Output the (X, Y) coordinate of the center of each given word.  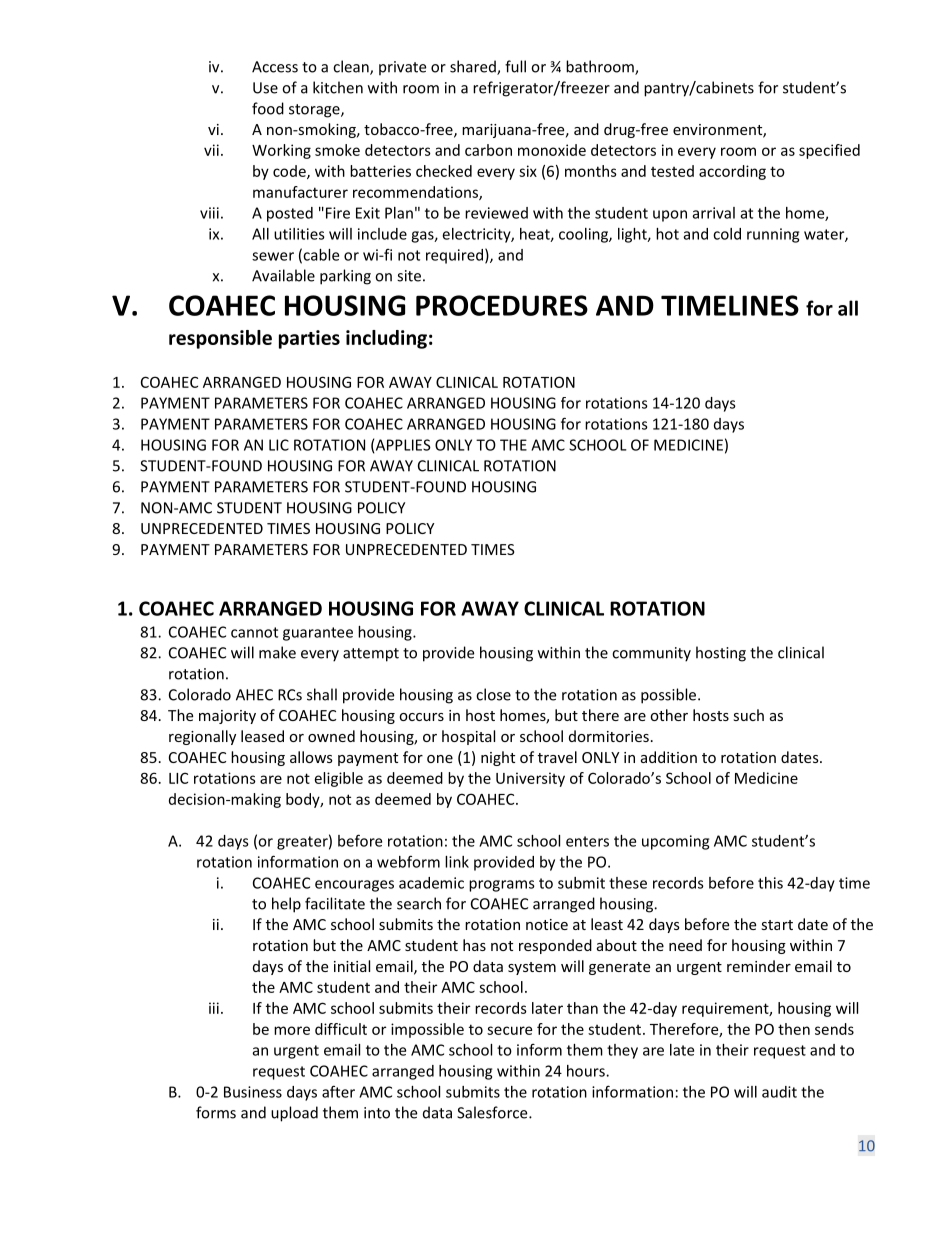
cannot (254, 632)
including (386, 339)
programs (502, 886)
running (773, 235)
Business (253, 1092)
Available (283, 275)
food (268, 108)
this (770, 883)
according (732, 172)
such (748, 715)
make (277, 652)
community (651, 654)
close (493, 694)
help (286, 905)
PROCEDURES (502, 305)
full (515, 66)
